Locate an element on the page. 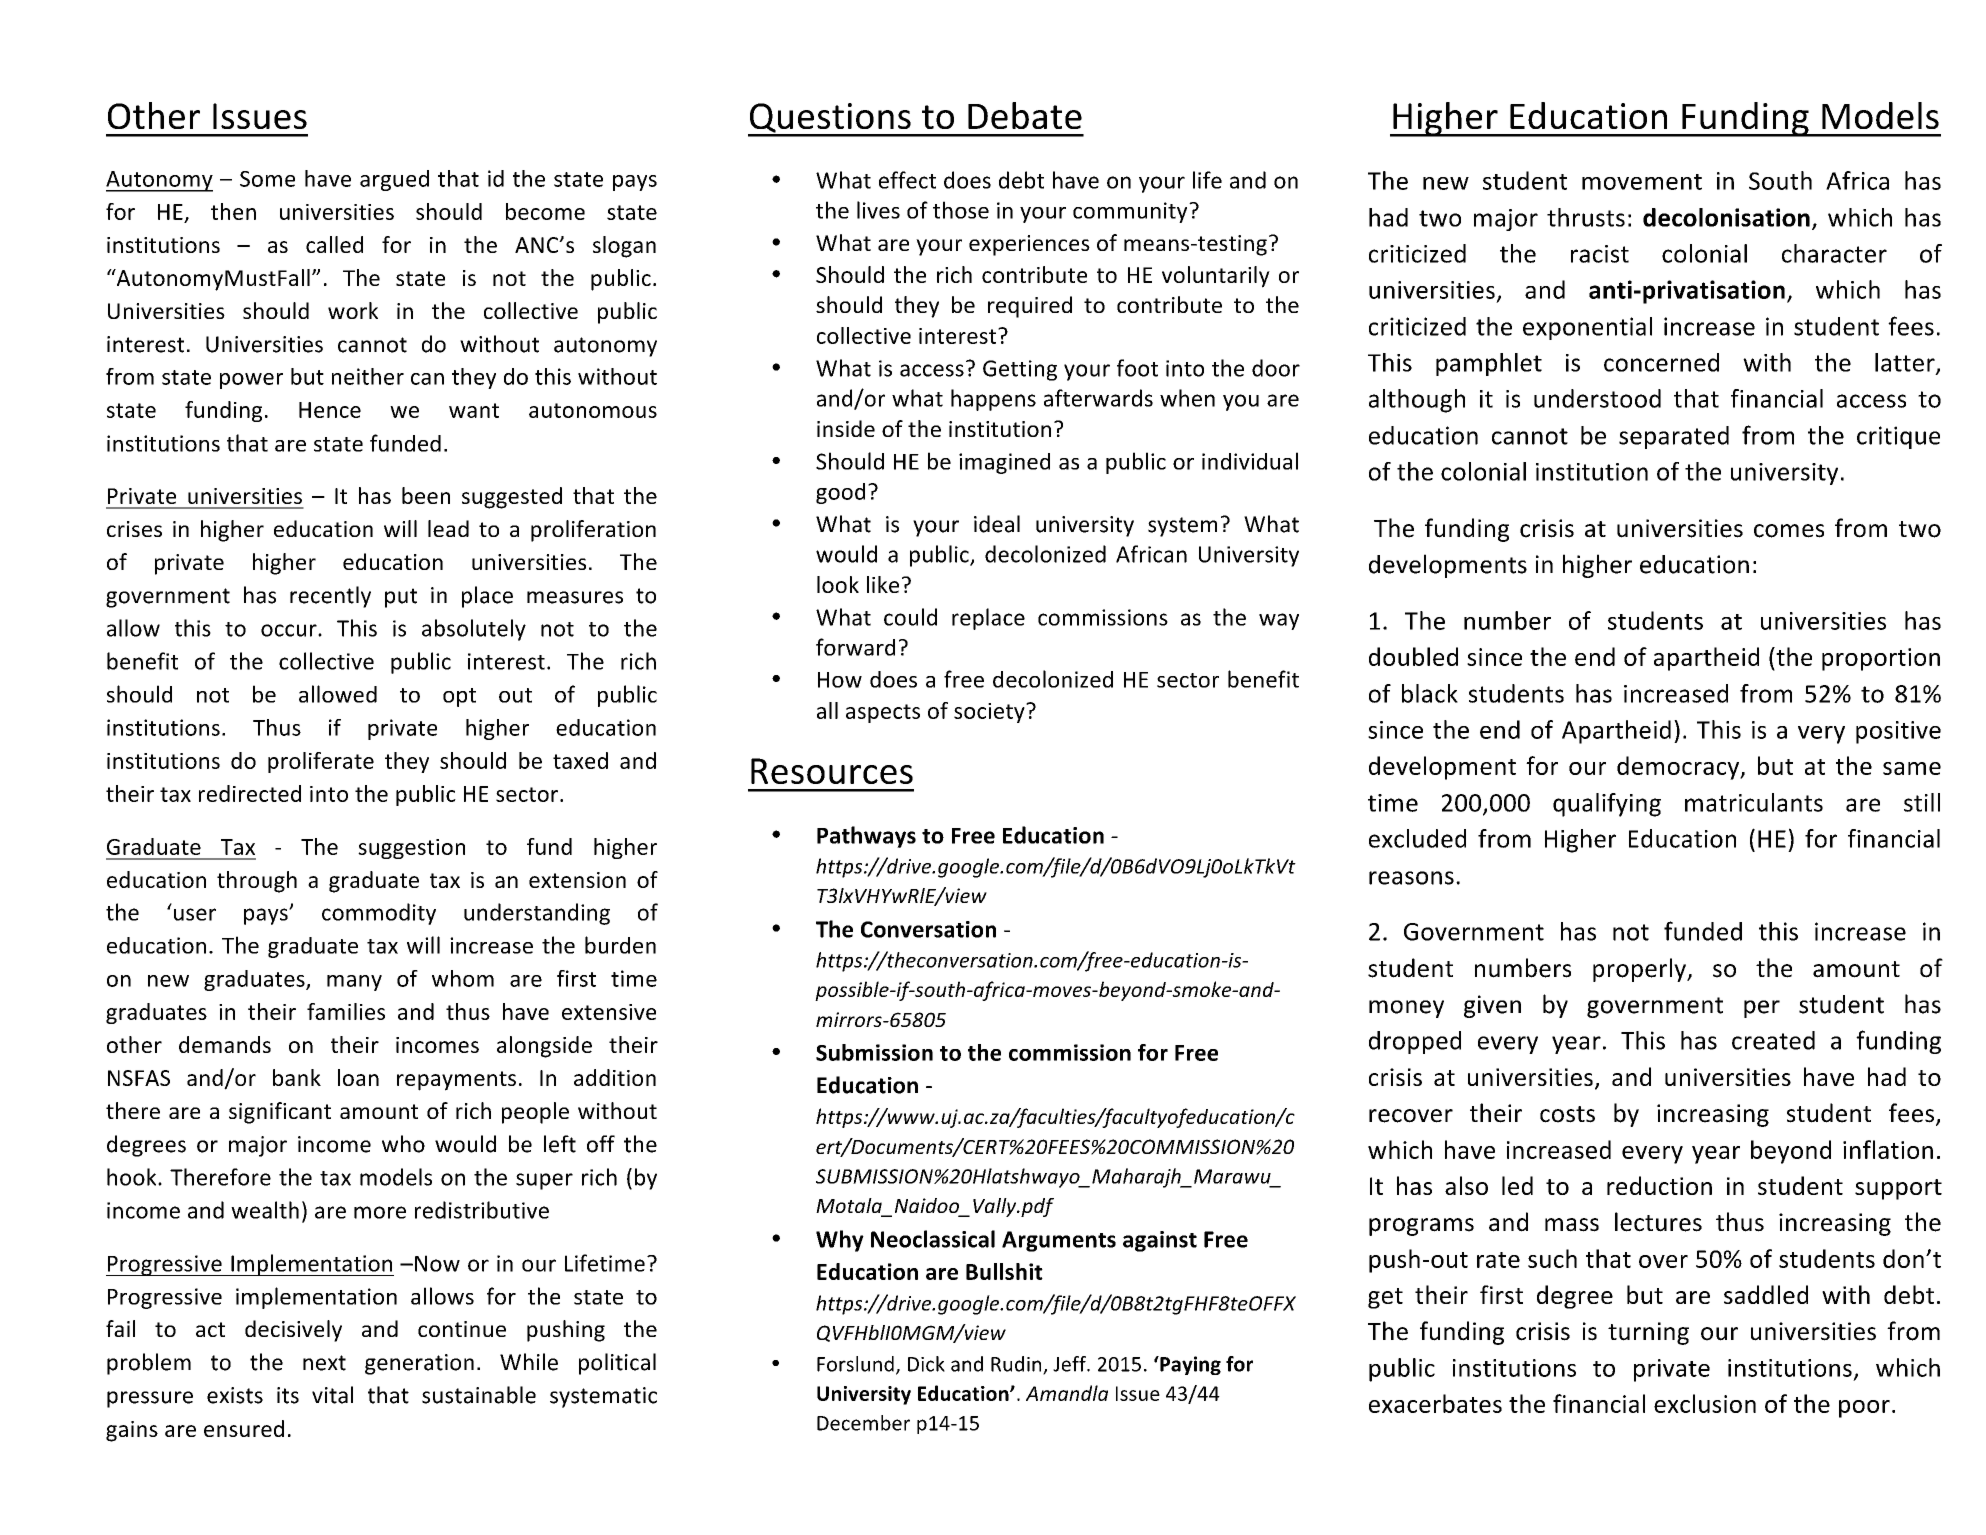 This image has height=1535, width=1986. democracy is located at coordinates (1679, 768).
